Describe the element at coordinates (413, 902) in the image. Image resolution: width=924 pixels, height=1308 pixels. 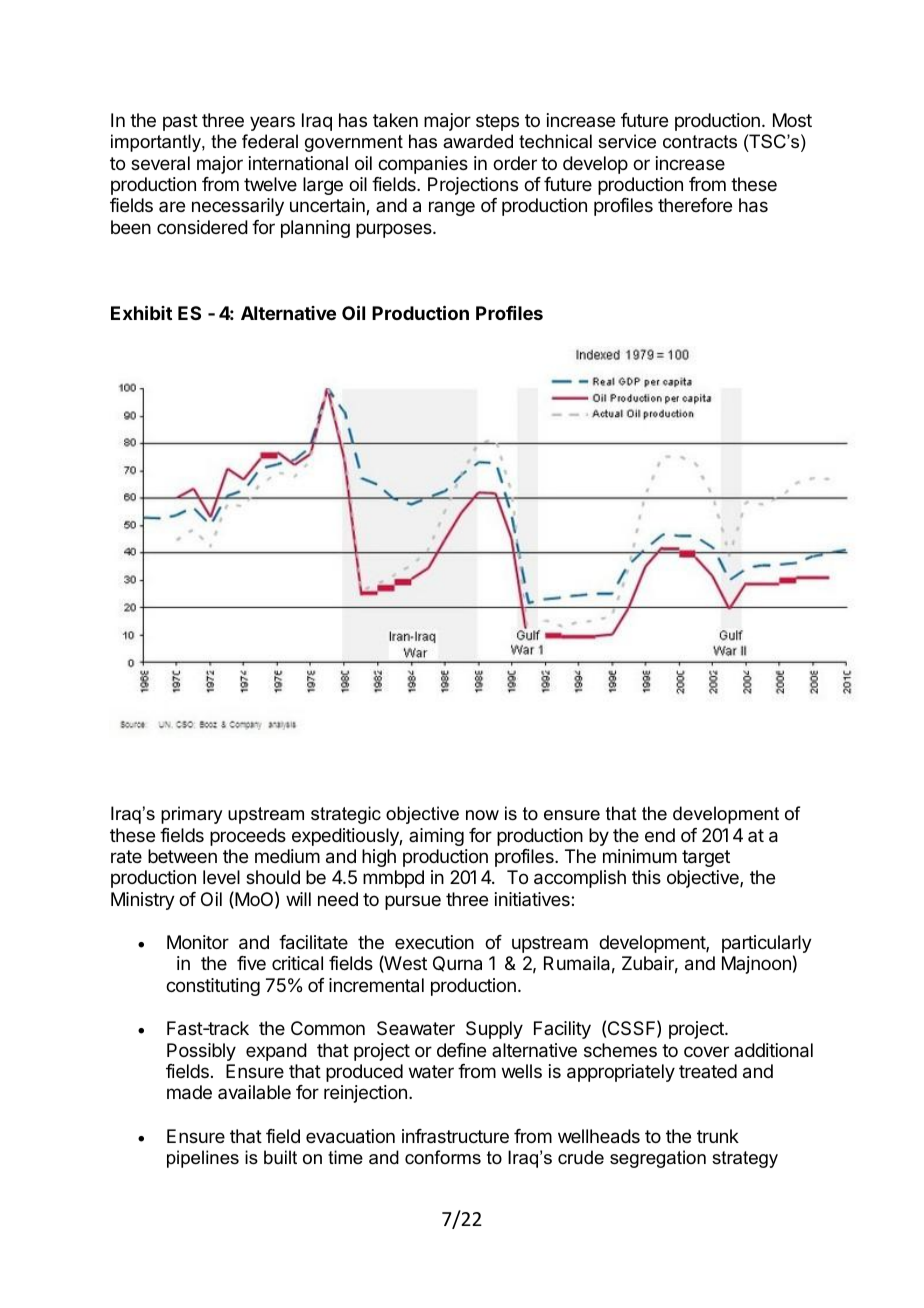
I see `pursue` at that location.
